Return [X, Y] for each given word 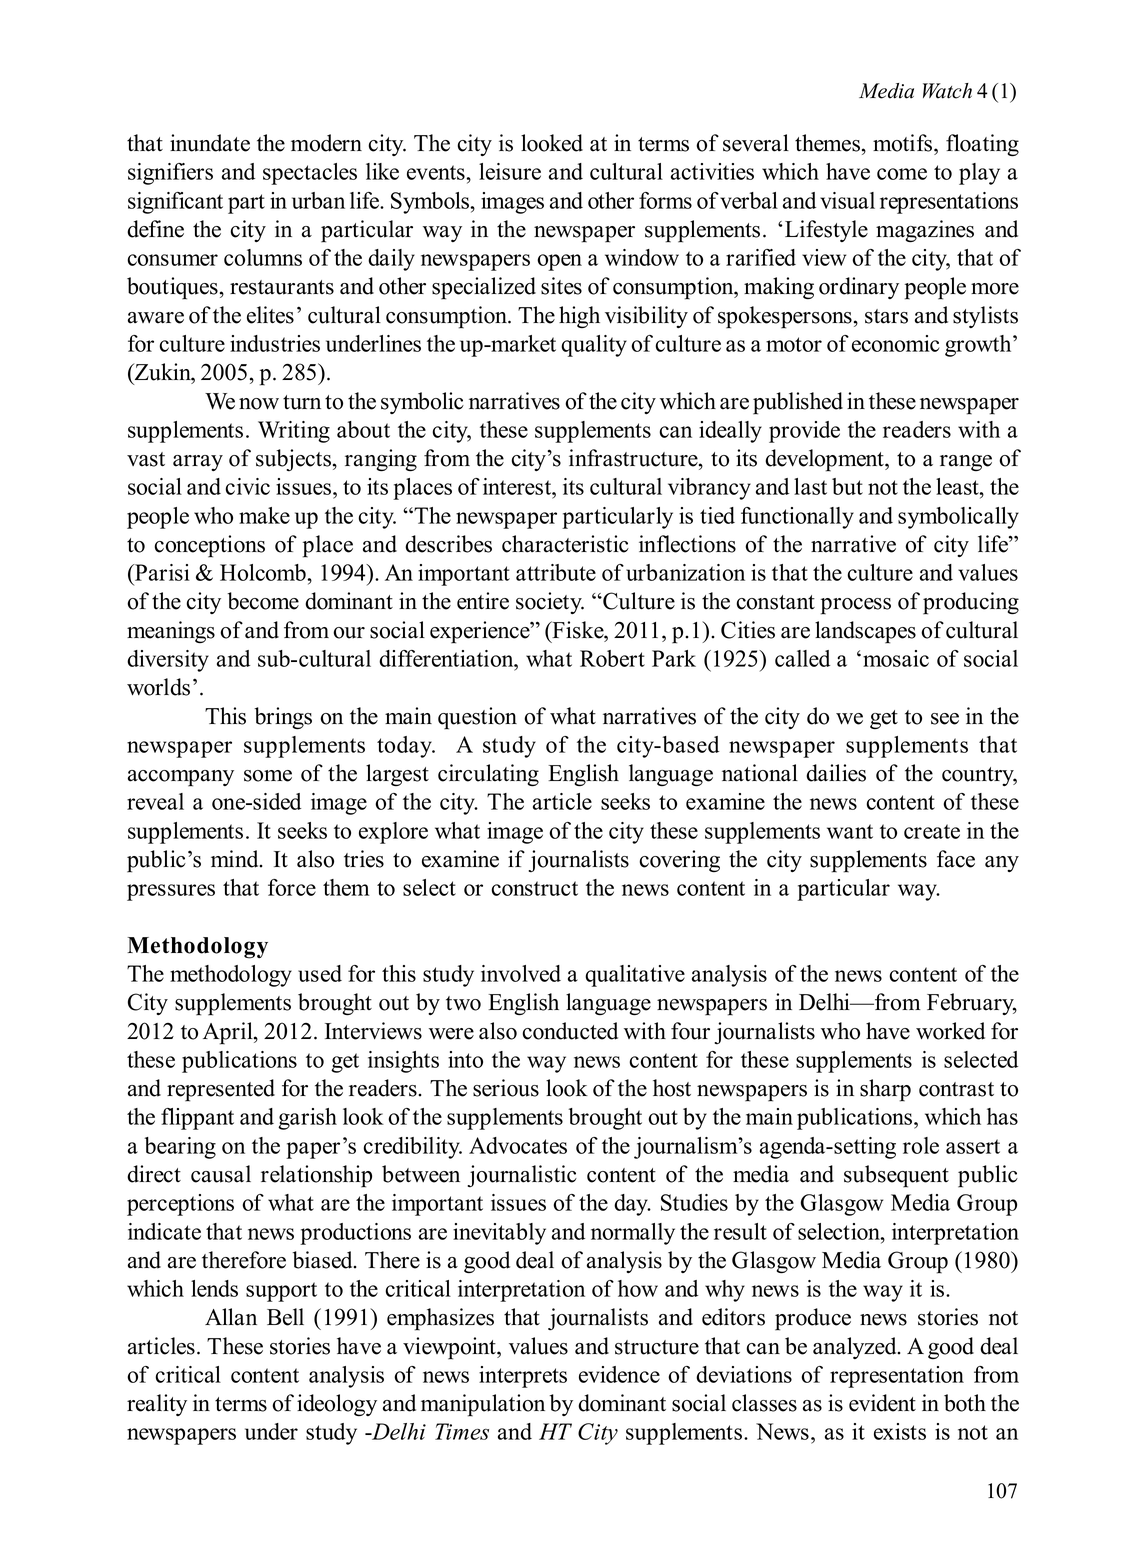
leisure [510, 171]
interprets [523, 1377]
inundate [210, 143]
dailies [836, 773]
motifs [904, 143]
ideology [337, 1405]
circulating [488, 775]
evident [882, 1403]
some [268, 776]
